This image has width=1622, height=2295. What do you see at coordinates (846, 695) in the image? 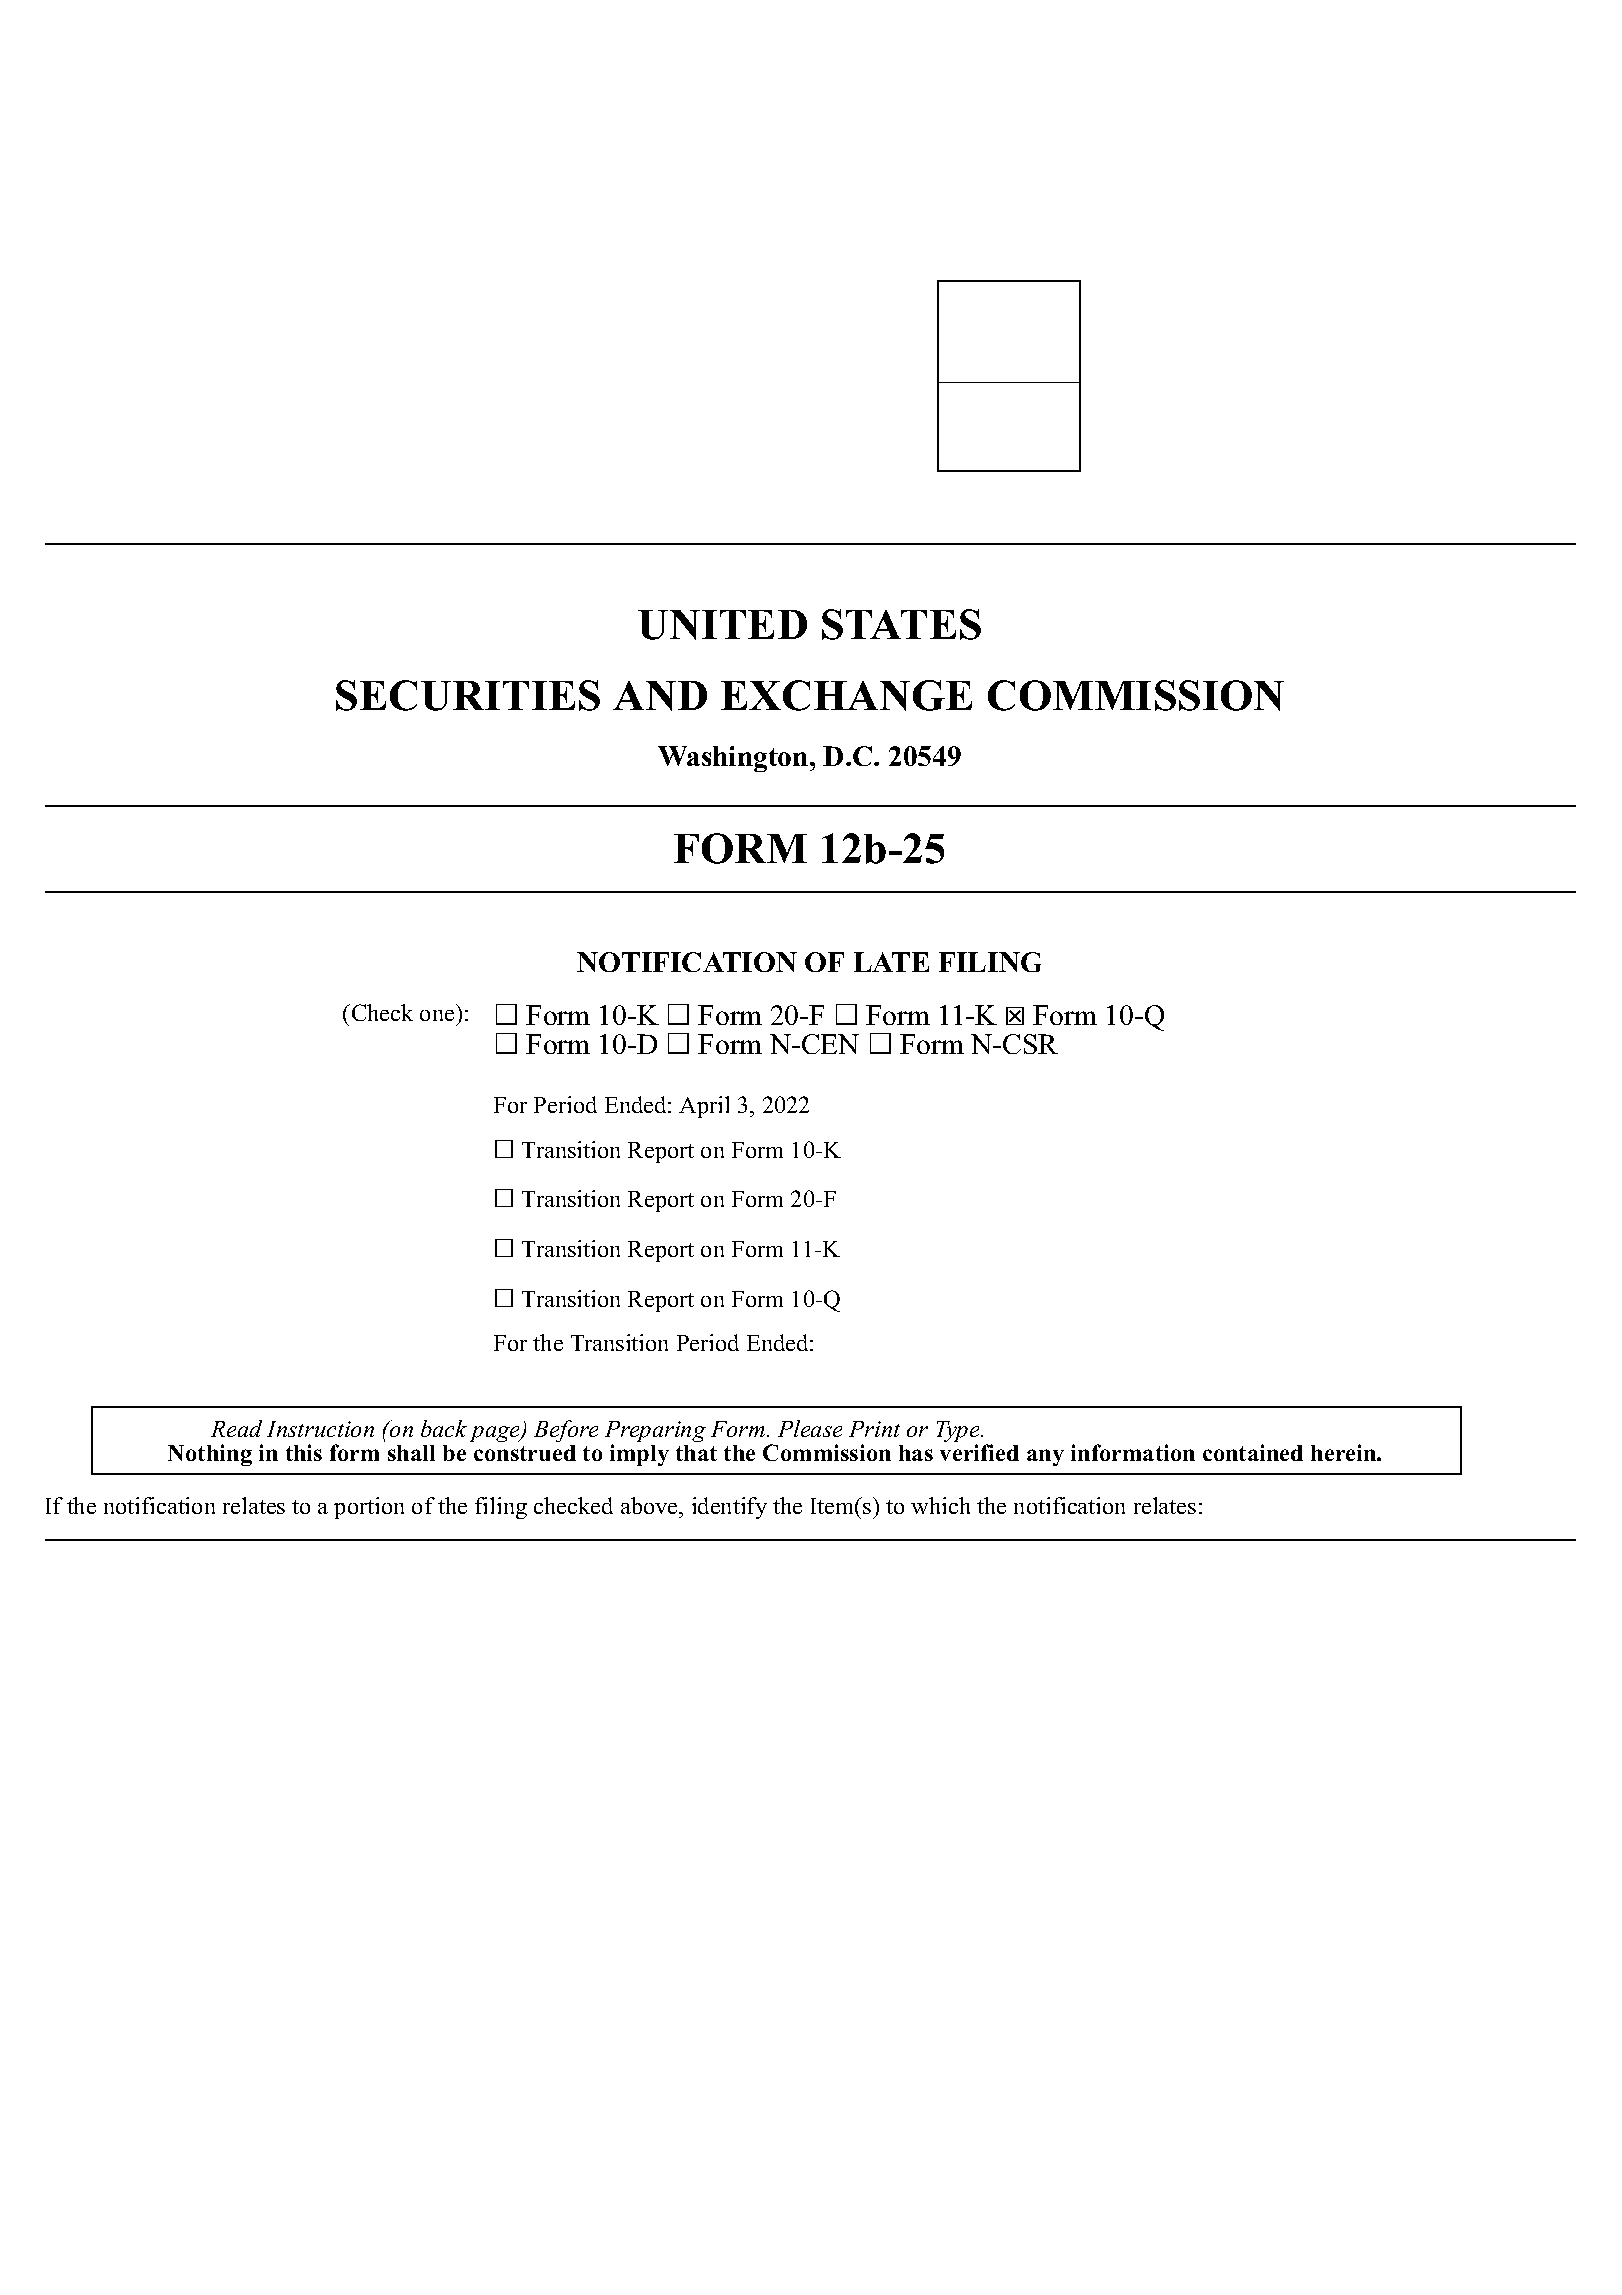
I see `EXCHANGE` at bounding box center [846, 695].
